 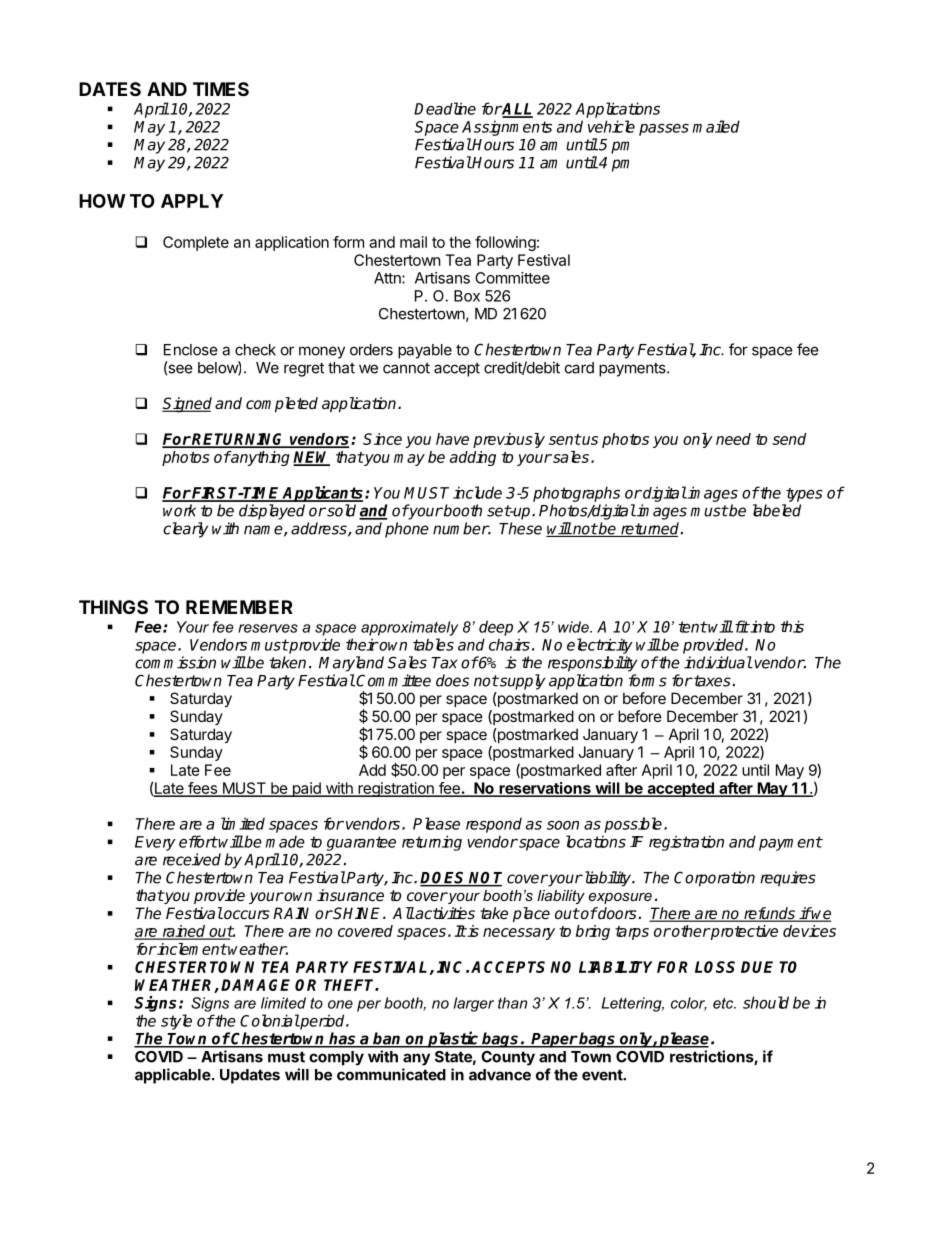 I want to click on plastic, so click(x=453, y=1039).
